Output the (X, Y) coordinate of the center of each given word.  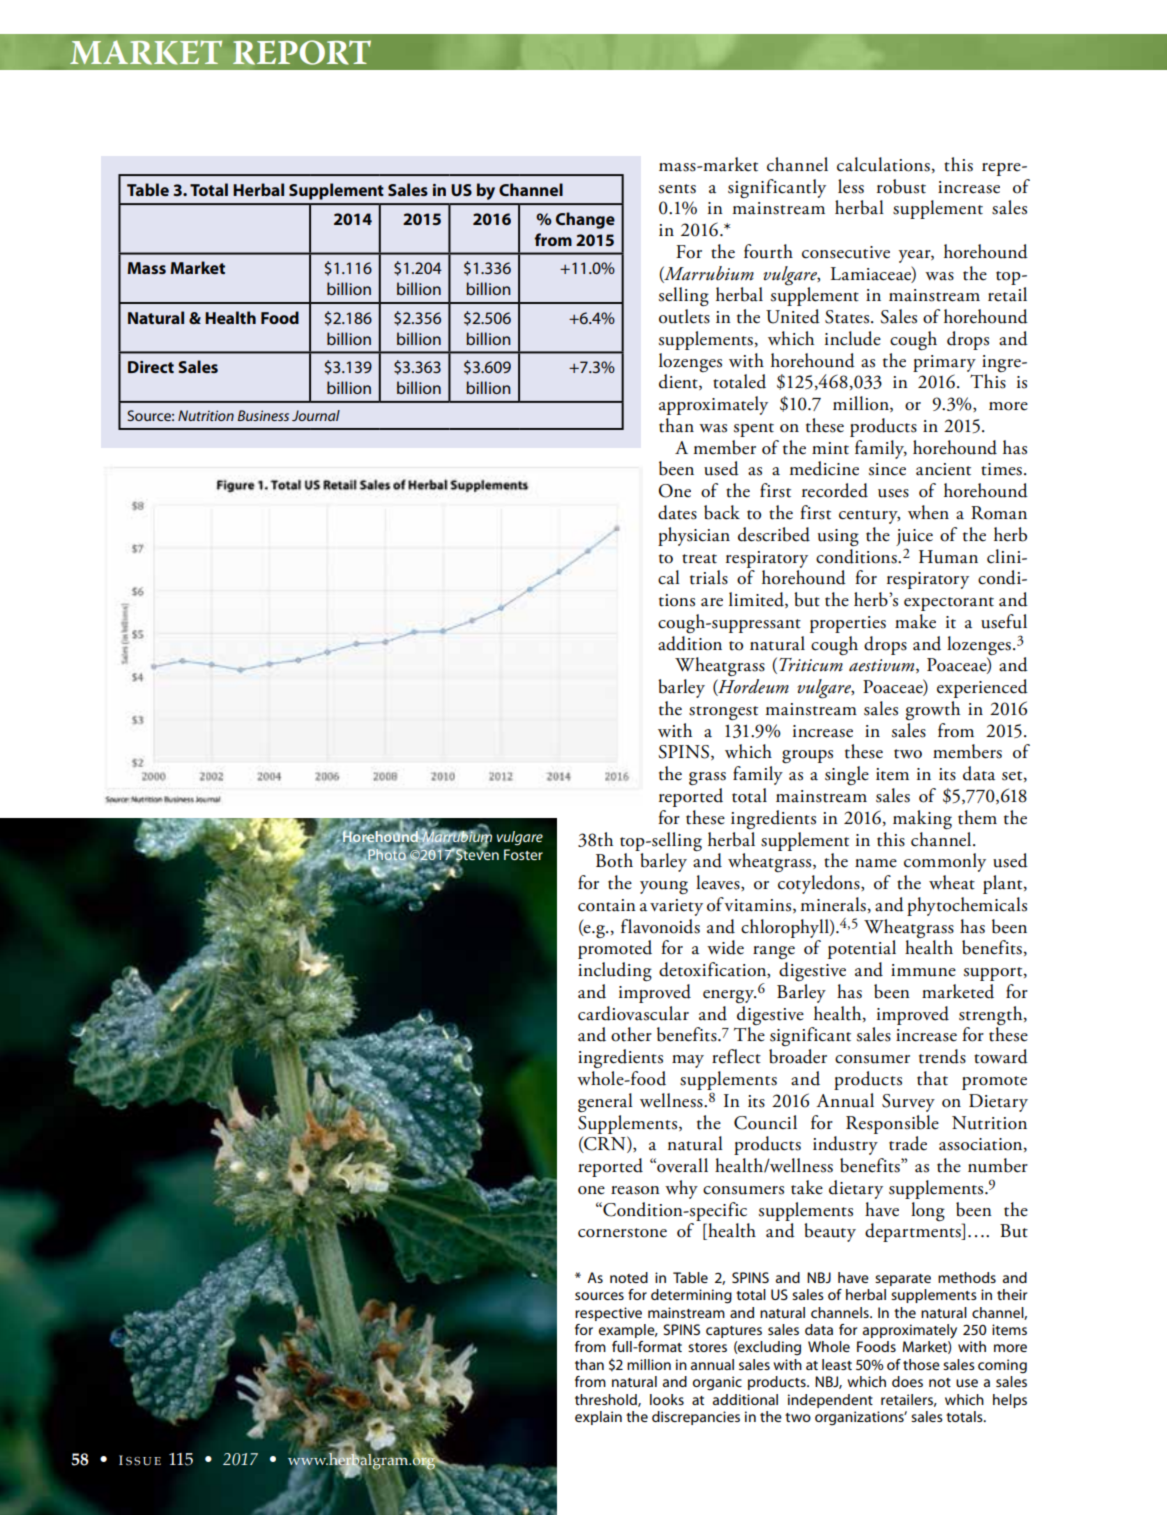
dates (677, 512)
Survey (908, 1103)
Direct (151, 367)
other (631, 1034)
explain (598, 1418)
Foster (523, 854)
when (928, 512)
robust (901, 186)
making (922, 820)
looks (667, 1399)
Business (263, 415)
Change (585, 220)
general (605, 1103)
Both (614, 860)
